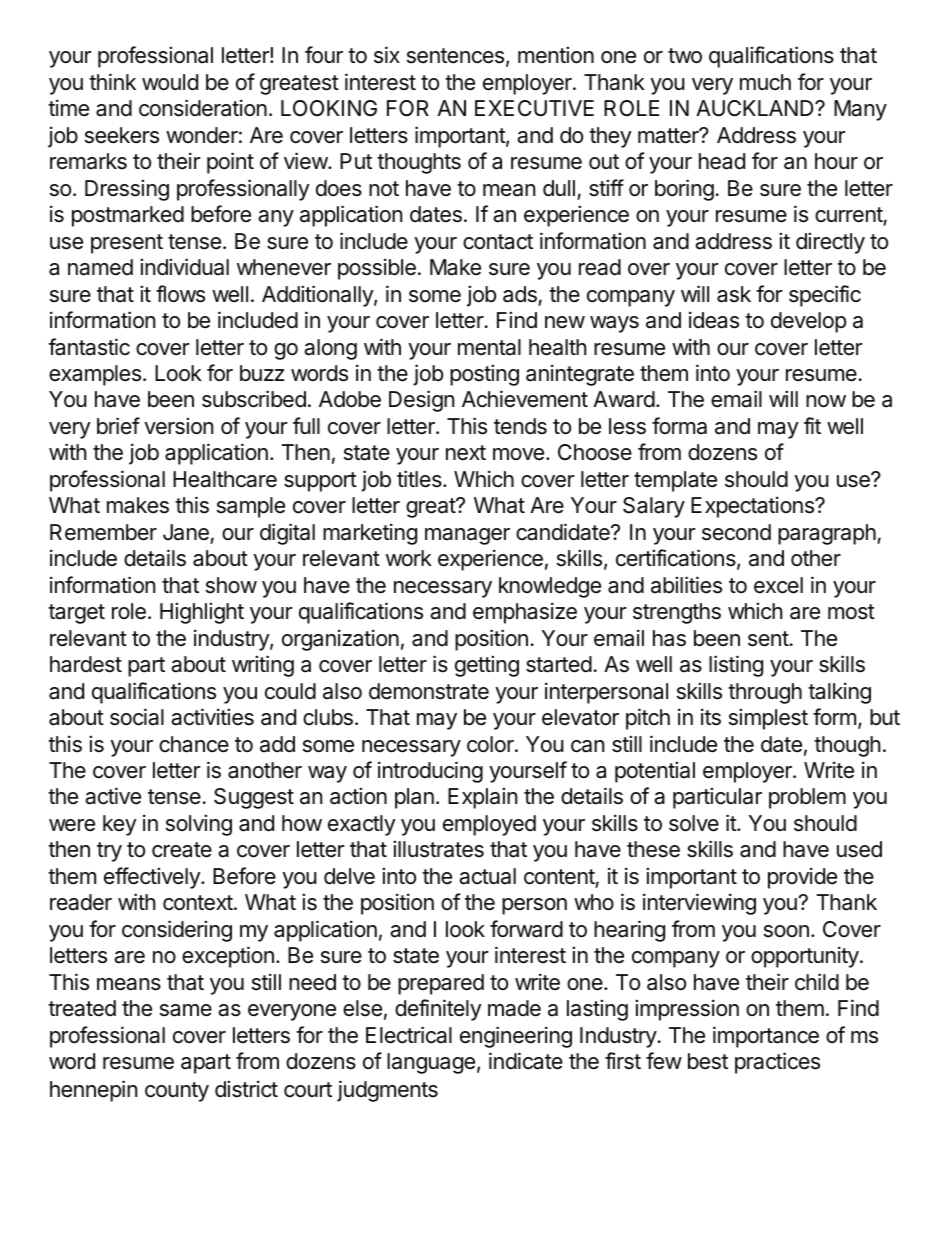 The image size is (952, 1233). I want to click on much, so click(765, 82).
